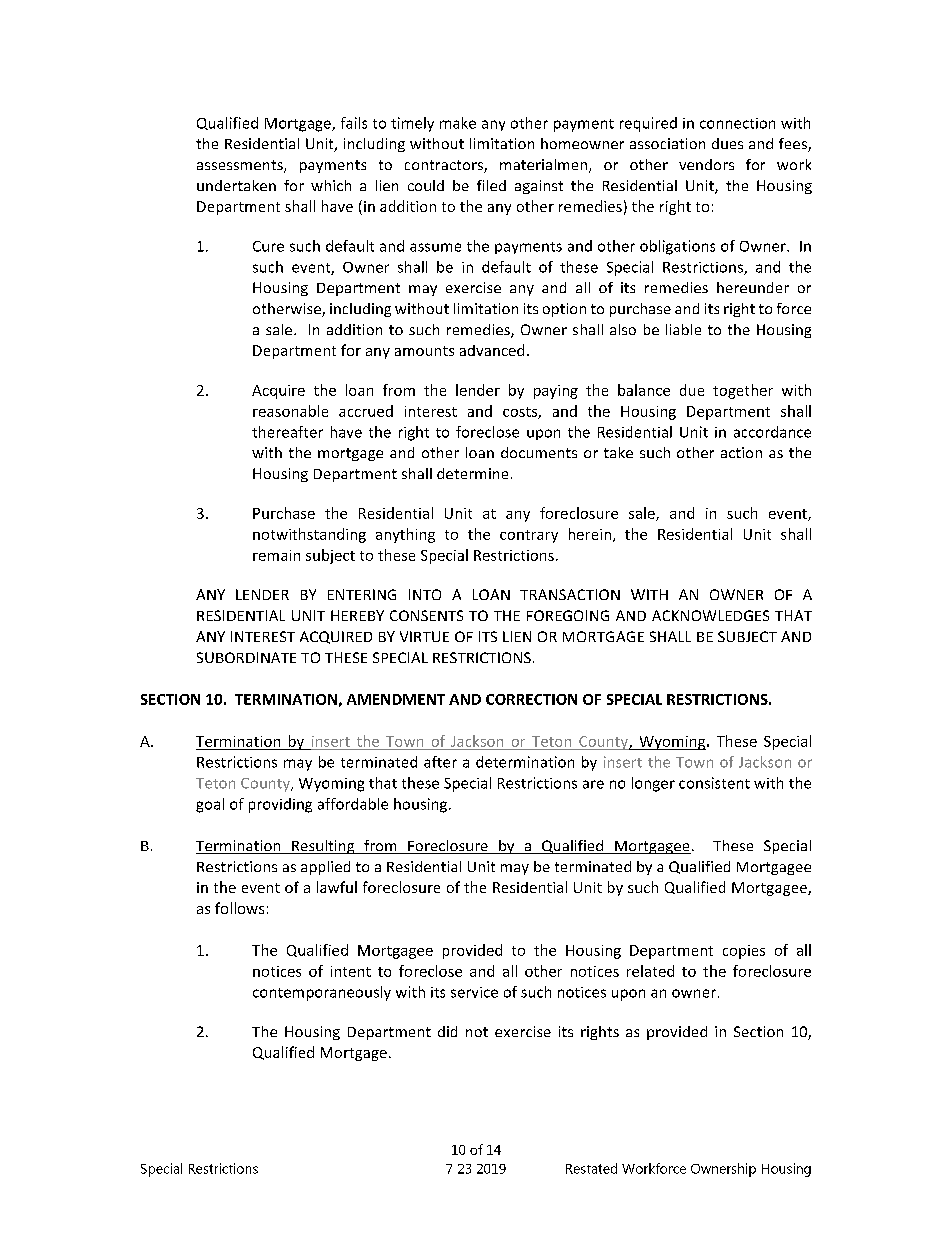 The width and height of the page is (952, 1233). I want to click on assessments, so click(241, 166).
